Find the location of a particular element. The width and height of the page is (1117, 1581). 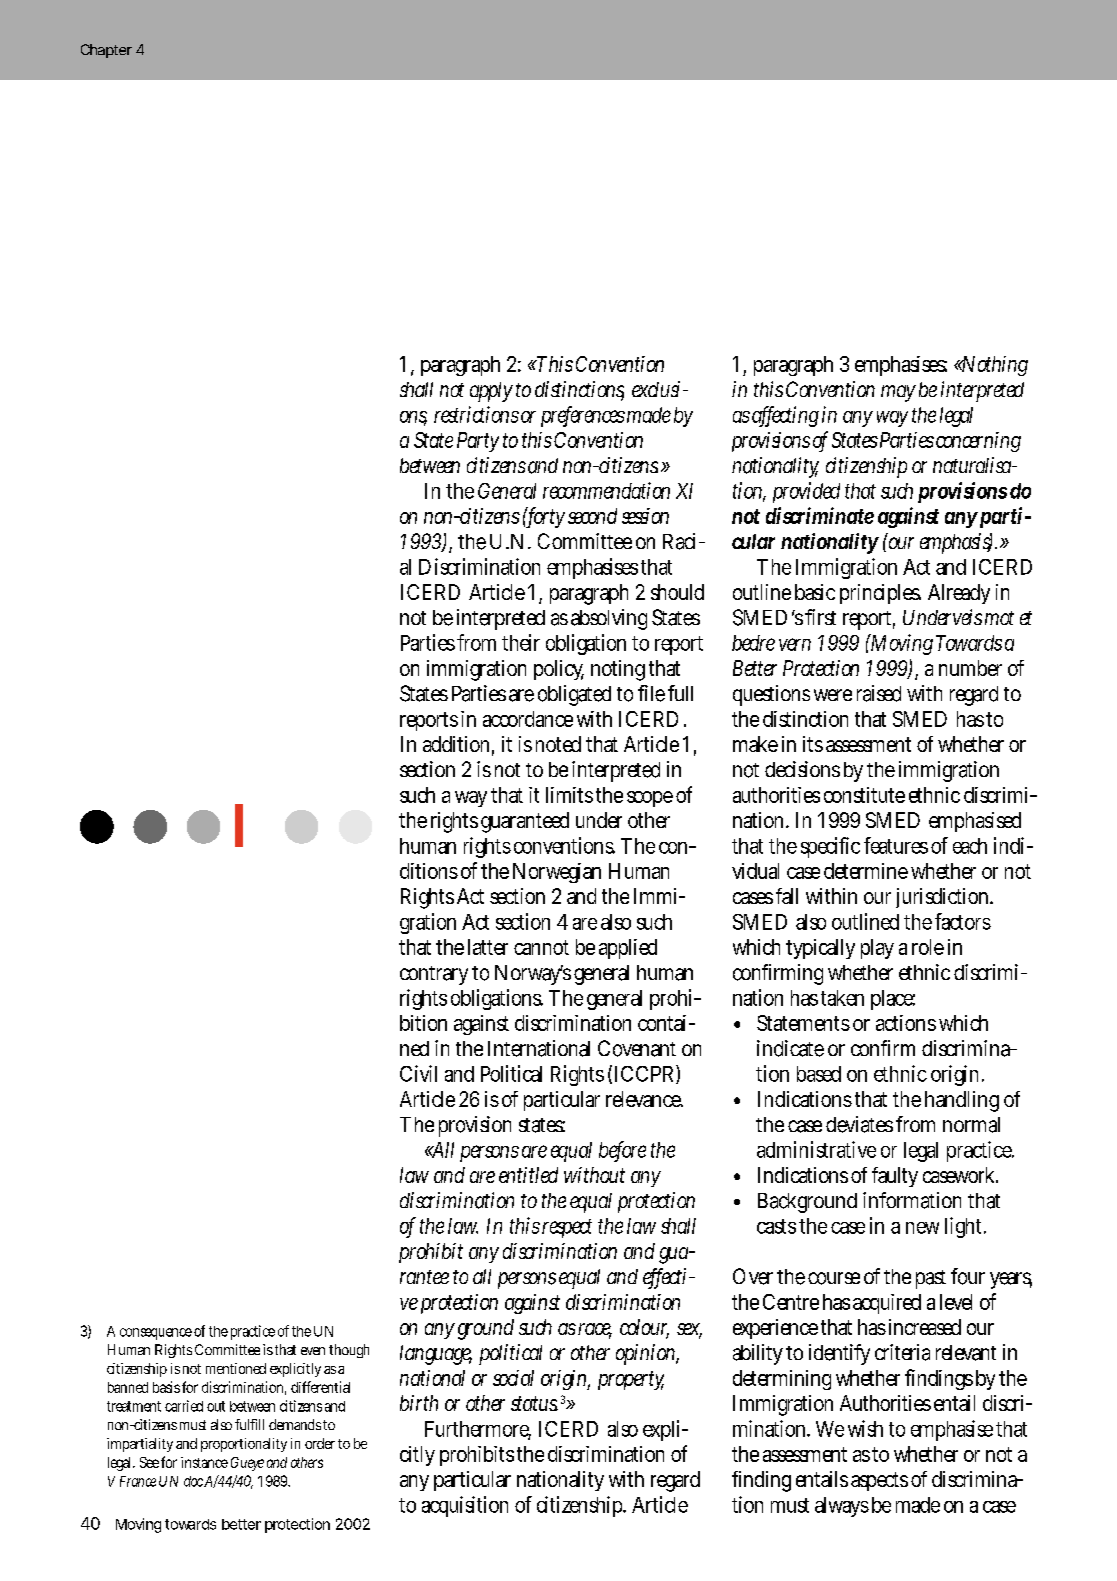

session is located at coordinates (645, 516).
